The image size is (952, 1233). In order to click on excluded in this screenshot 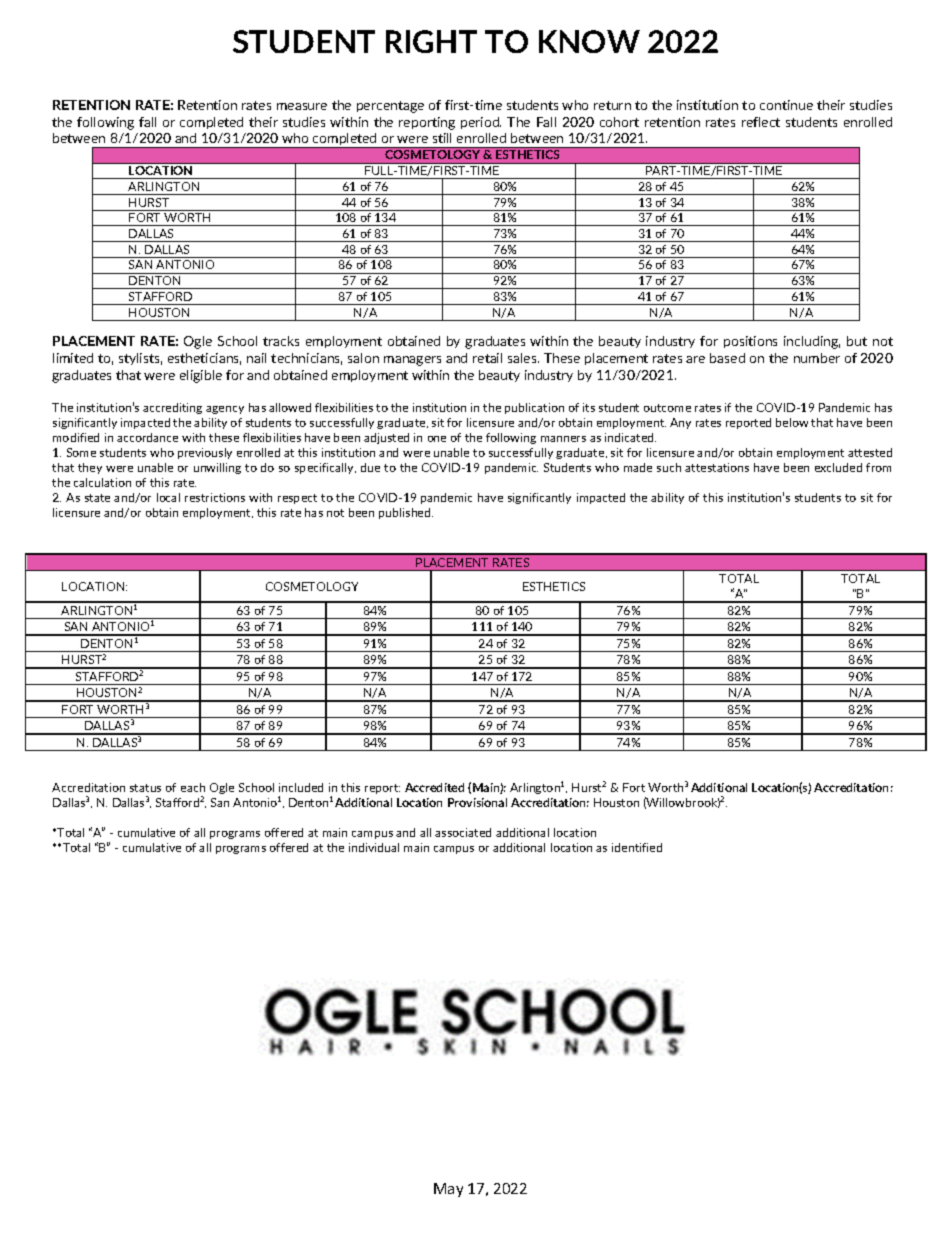, I will do `click(838, 467)`.
